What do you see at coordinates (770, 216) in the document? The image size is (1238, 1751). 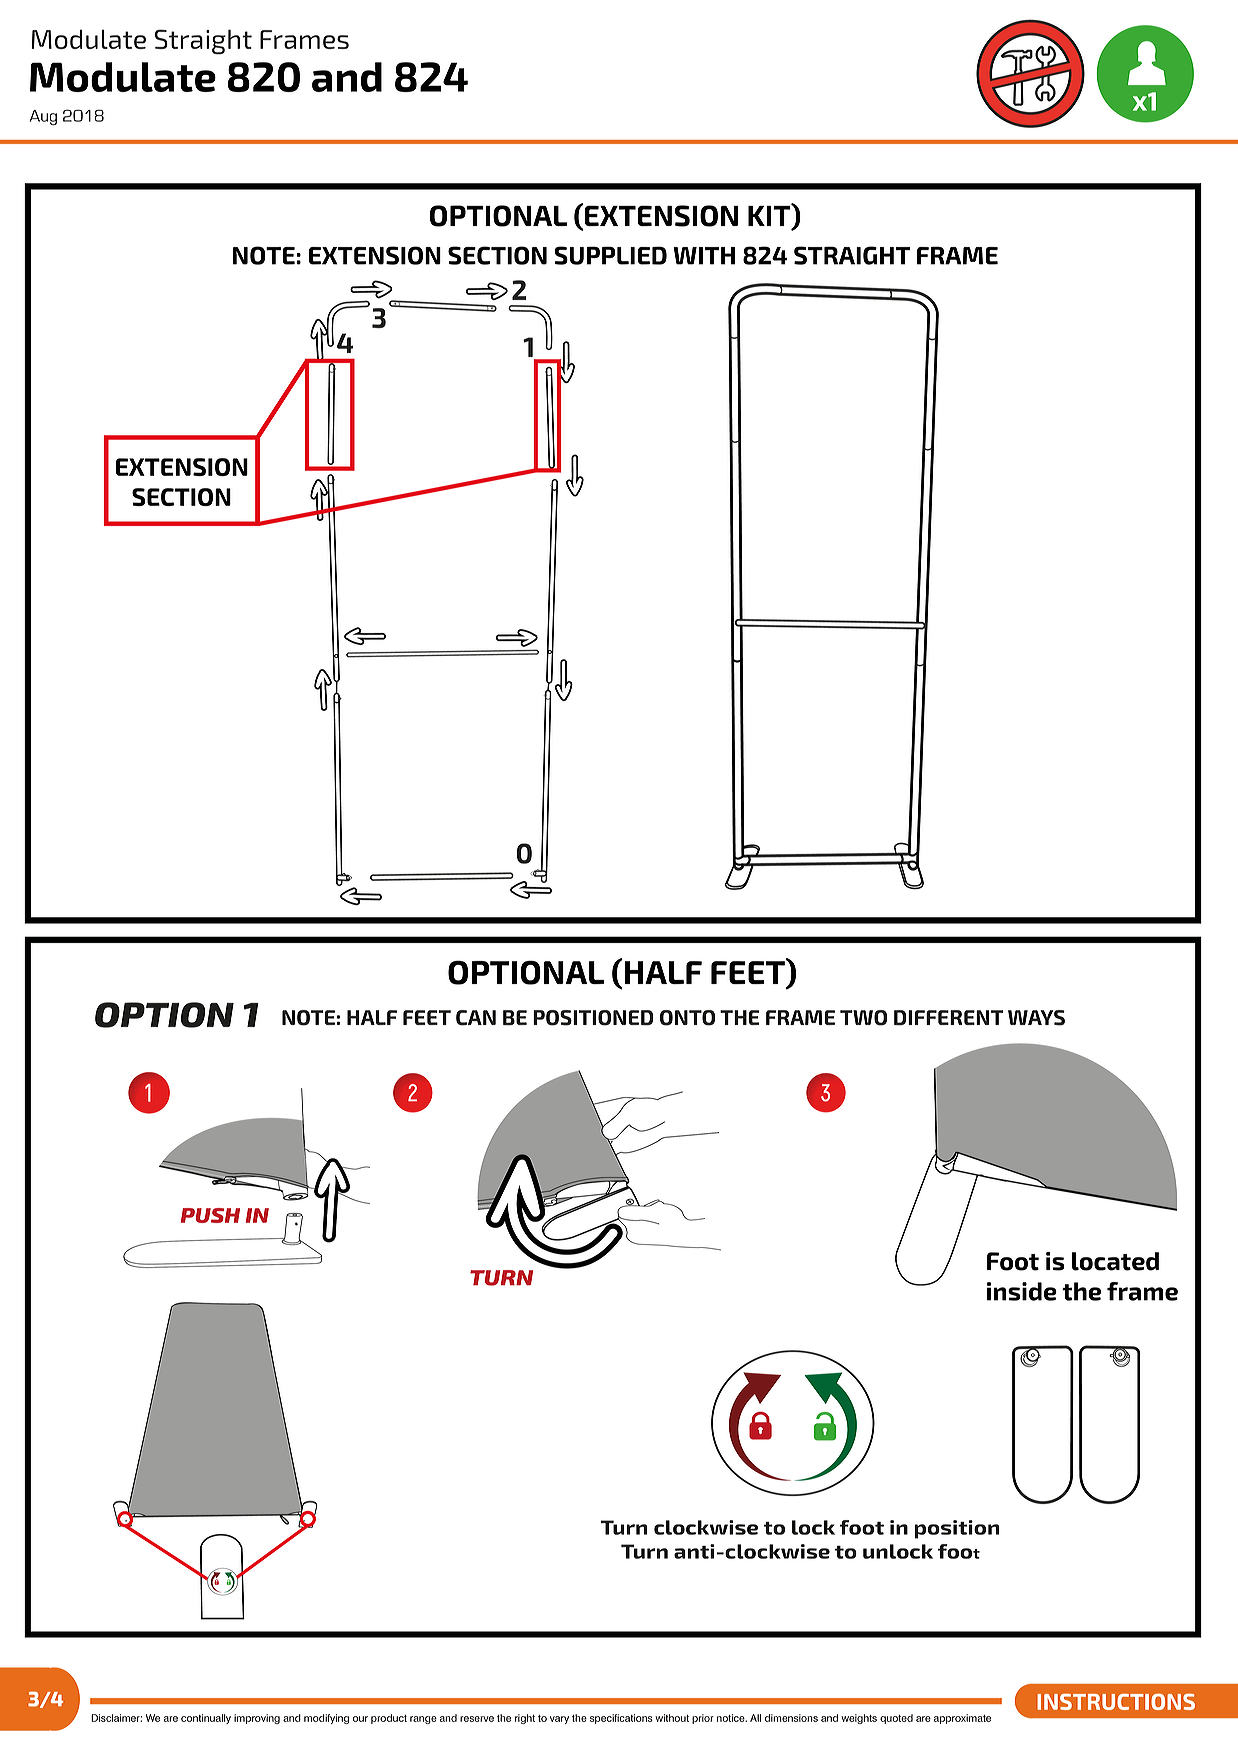 I see `KIT` at bounding box center [770, 216].
